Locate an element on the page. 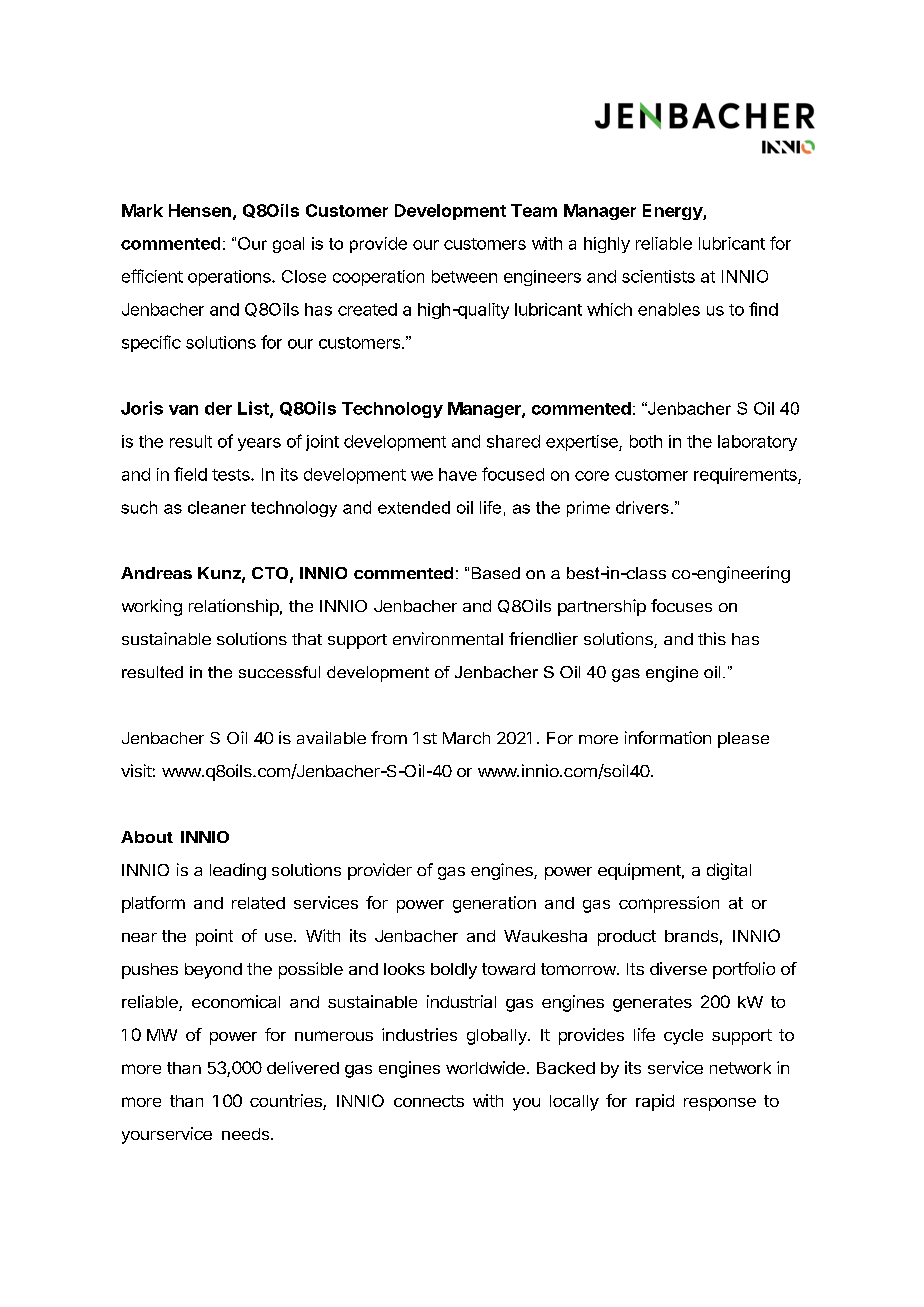 The image size is (924, 1307). between is located at coordinates (464, 276).
